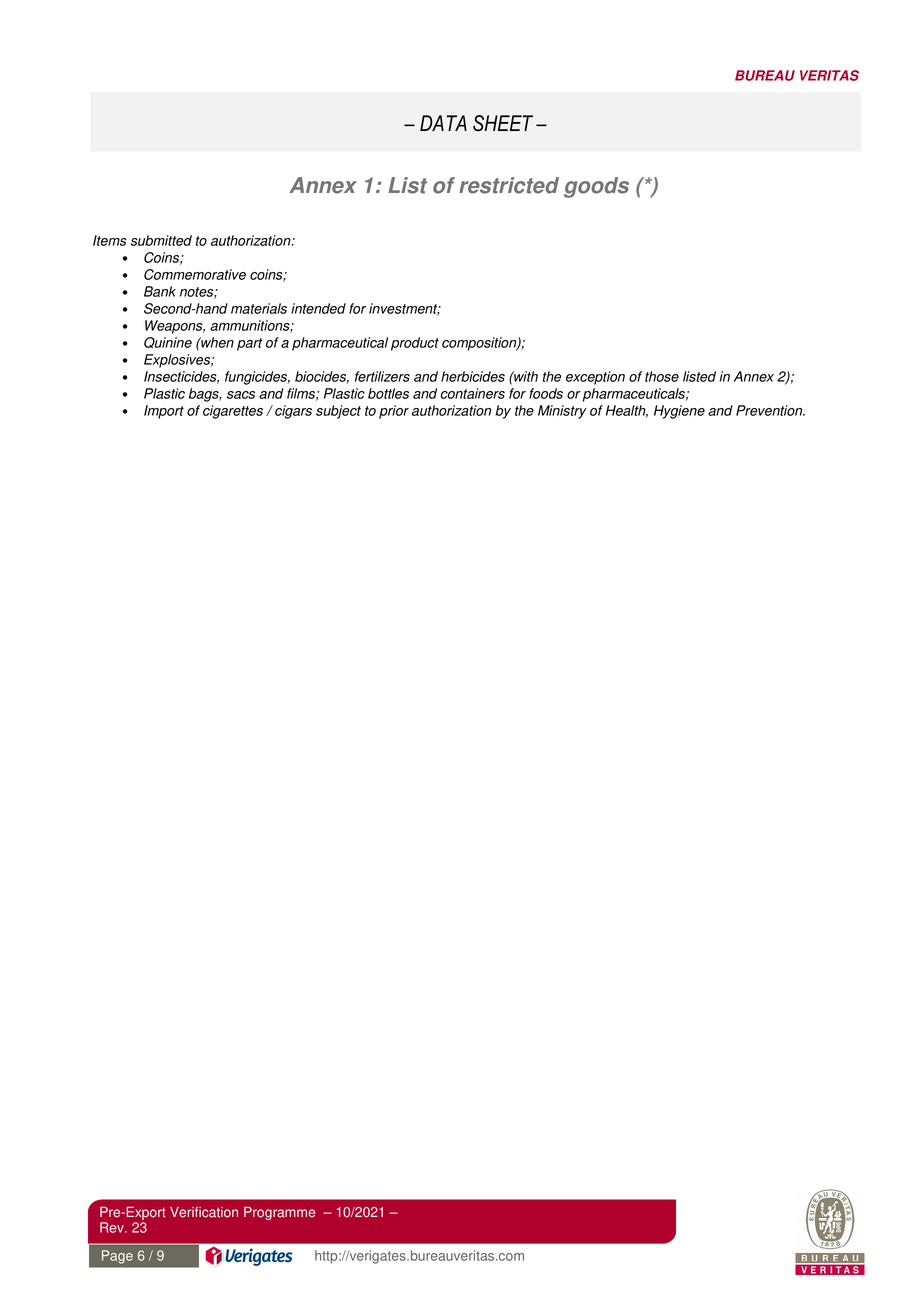 The width and height of the screenshot is (924, 1308). Describe the element at coordinates (204, 1212) in the screenshot. I see `Verification` at that location.
